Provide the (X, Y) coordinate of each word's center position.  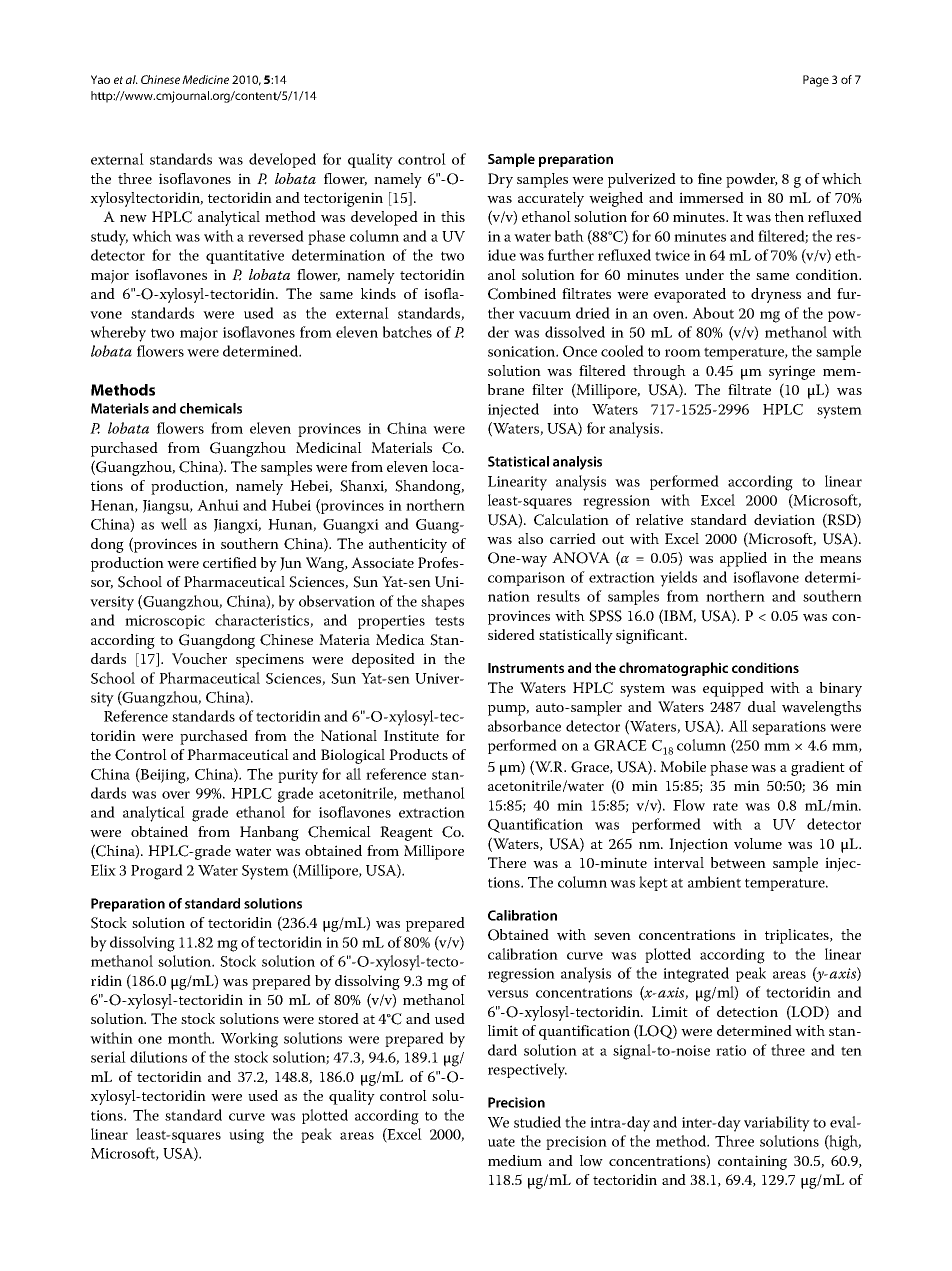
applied (743, 559)
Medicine (205, 79)
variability (777, 1124)
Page (816, 81)
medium (515, 1160)
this (453, 216)
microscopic (165, 622)
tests (449, 621)
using (246, 1136)
